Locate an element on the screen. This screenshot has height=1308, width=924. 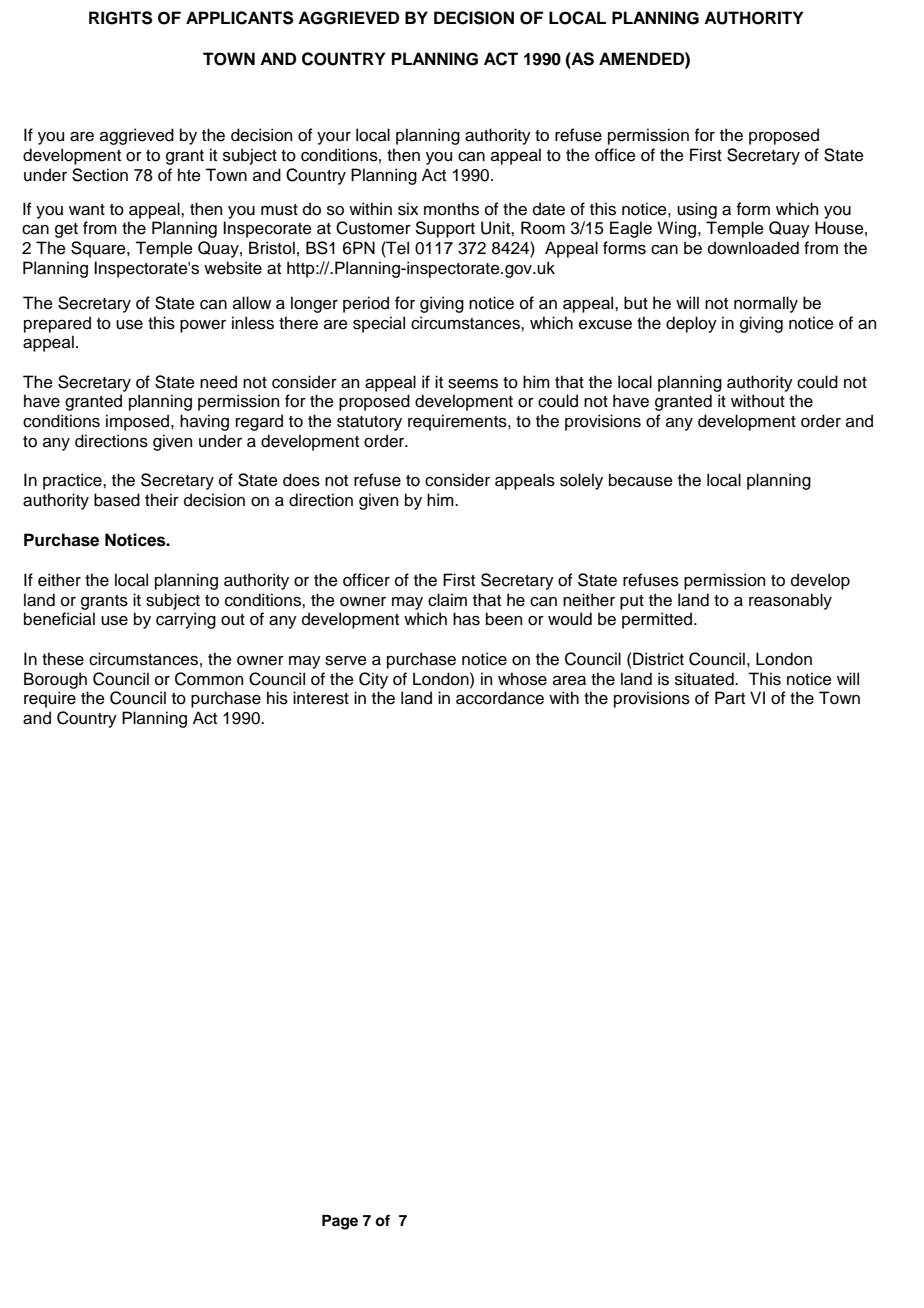
Page is located at coordinates (340, 1222).
